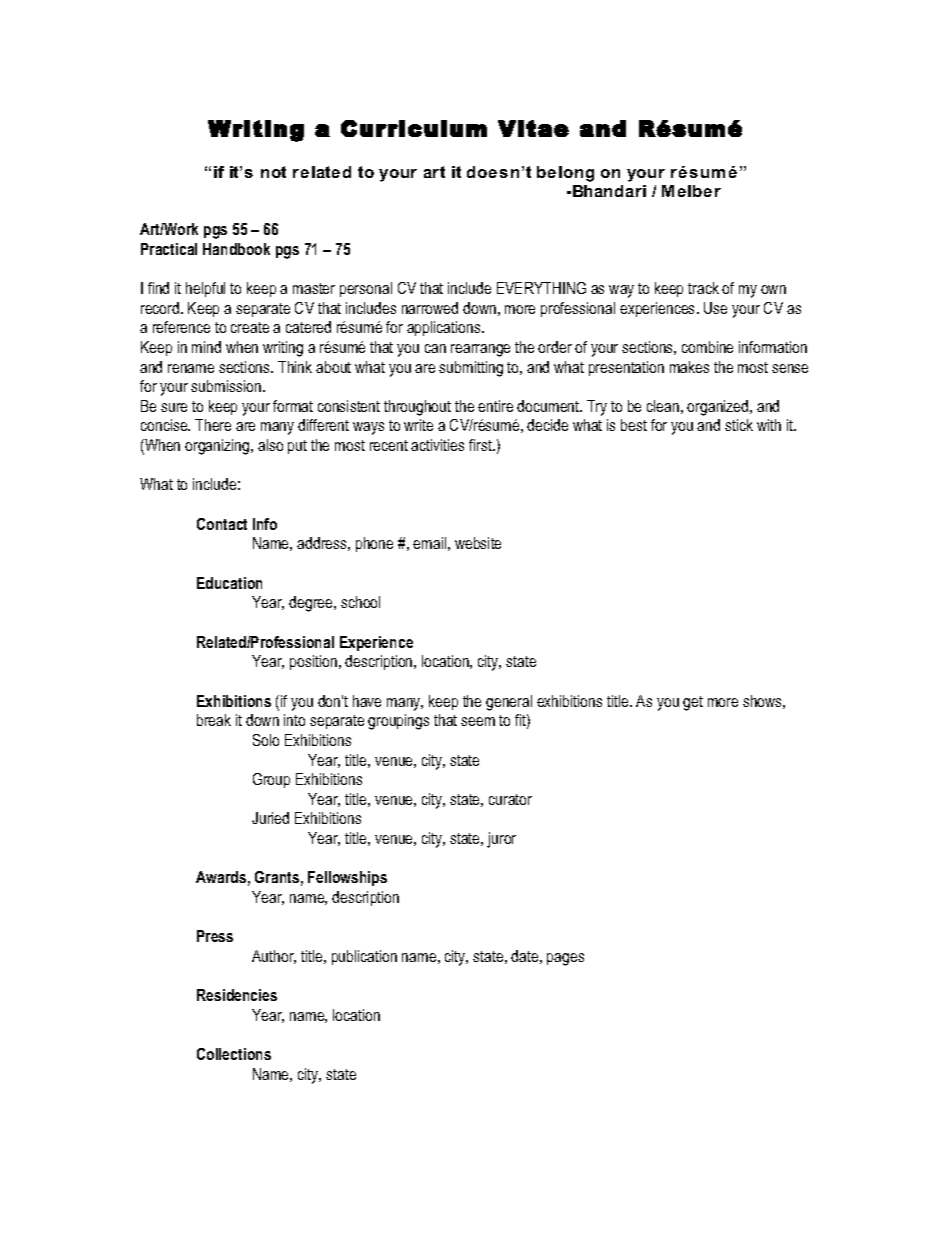 The image size is (952, 1233). What do you see at coordinates (691, 191) in the screenshot?
I see `Melber` at bounding box center [691, 191].
